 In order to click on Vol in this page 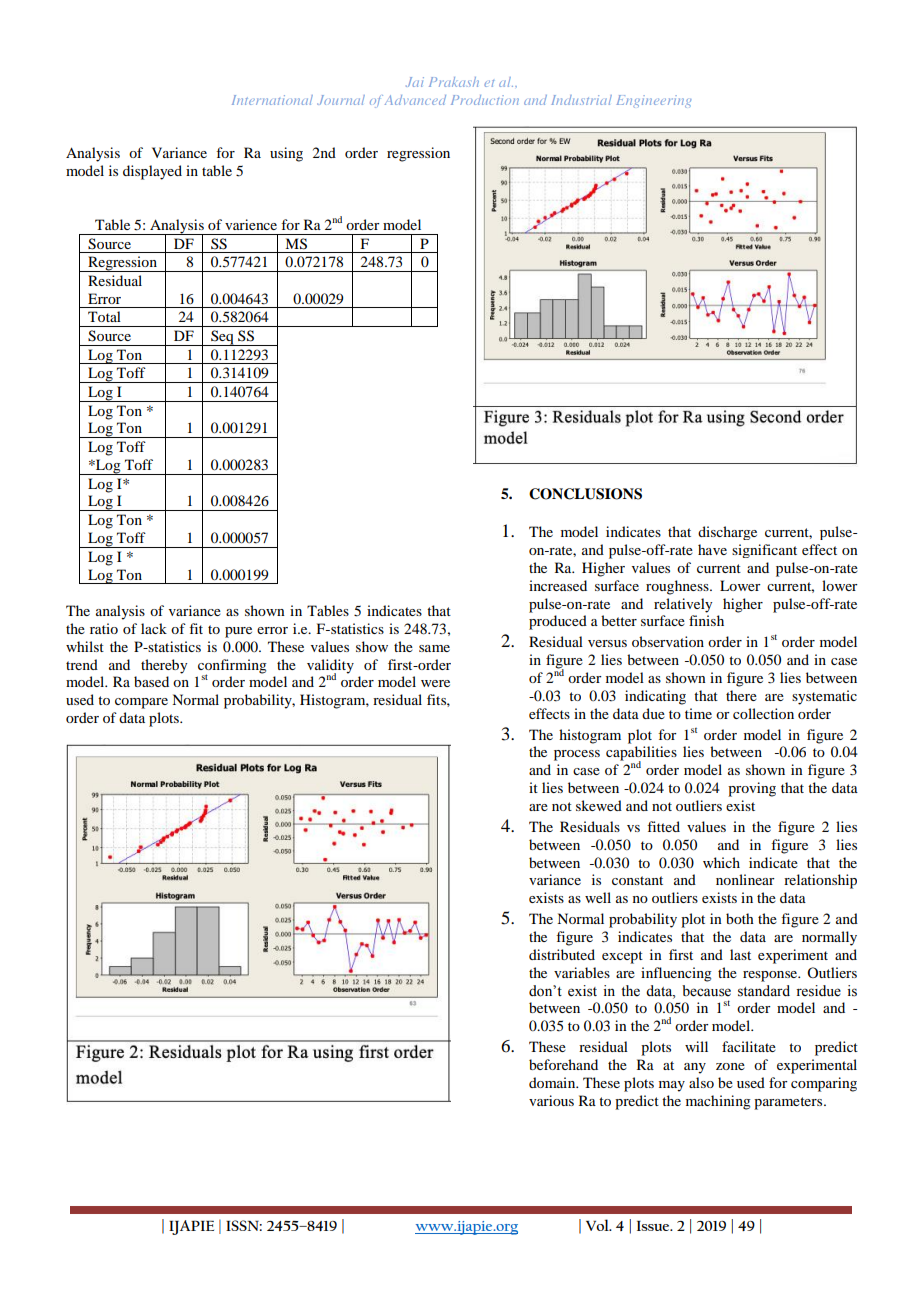, I will do `click(598, 1225)`.
